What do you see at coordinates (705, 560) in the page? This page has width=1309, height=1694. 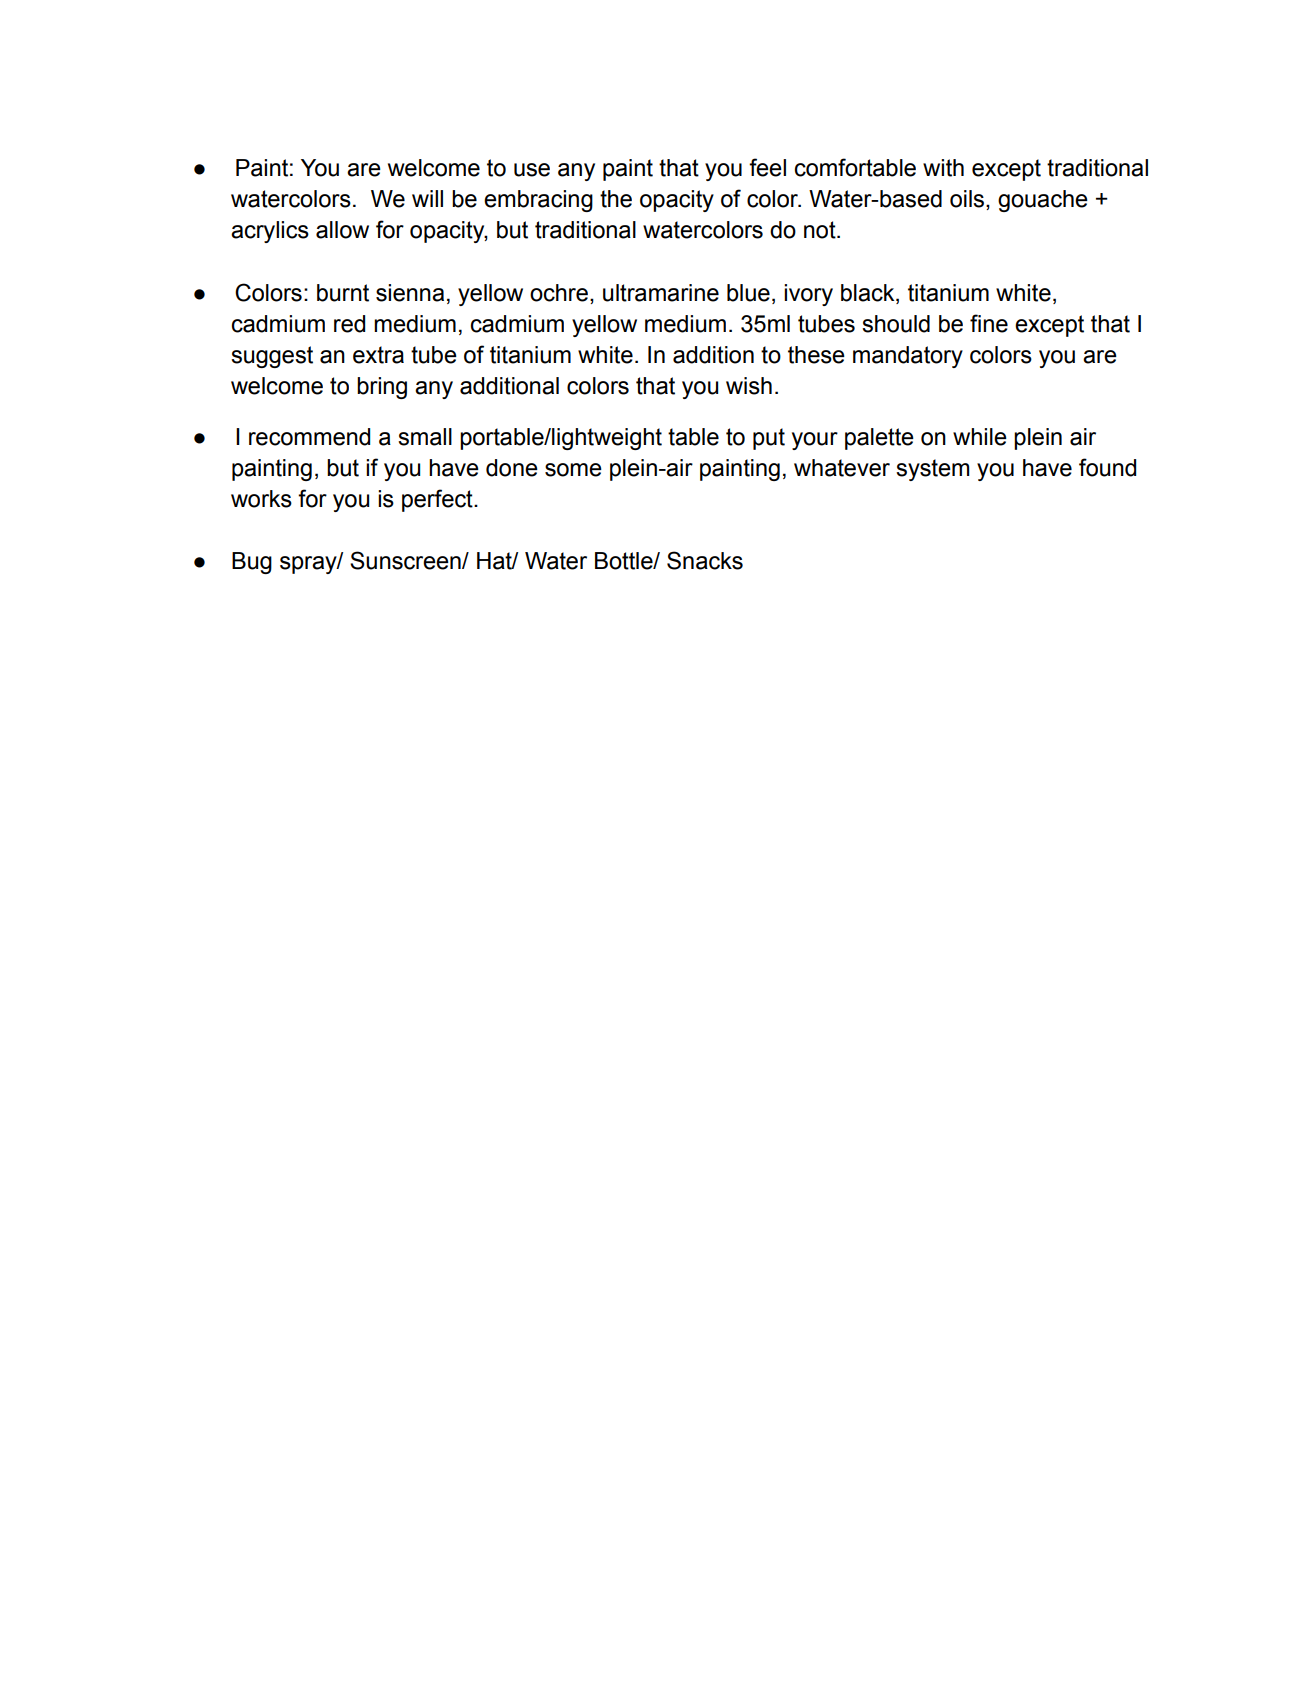 I see `Snacks` at bounding box center [705, 560].
